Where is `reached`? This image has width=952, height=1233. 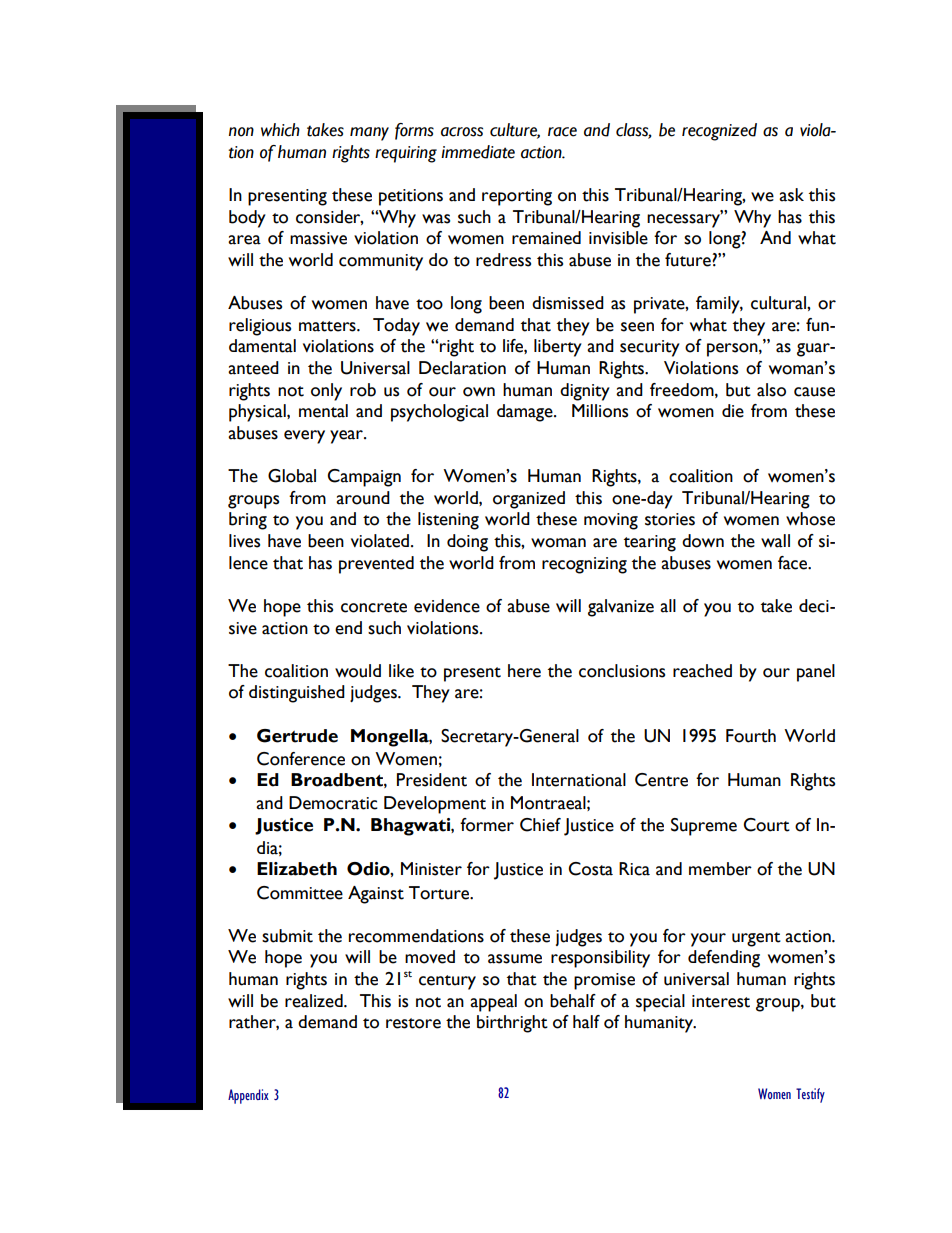
reached is located at coordinates (702, 671).
